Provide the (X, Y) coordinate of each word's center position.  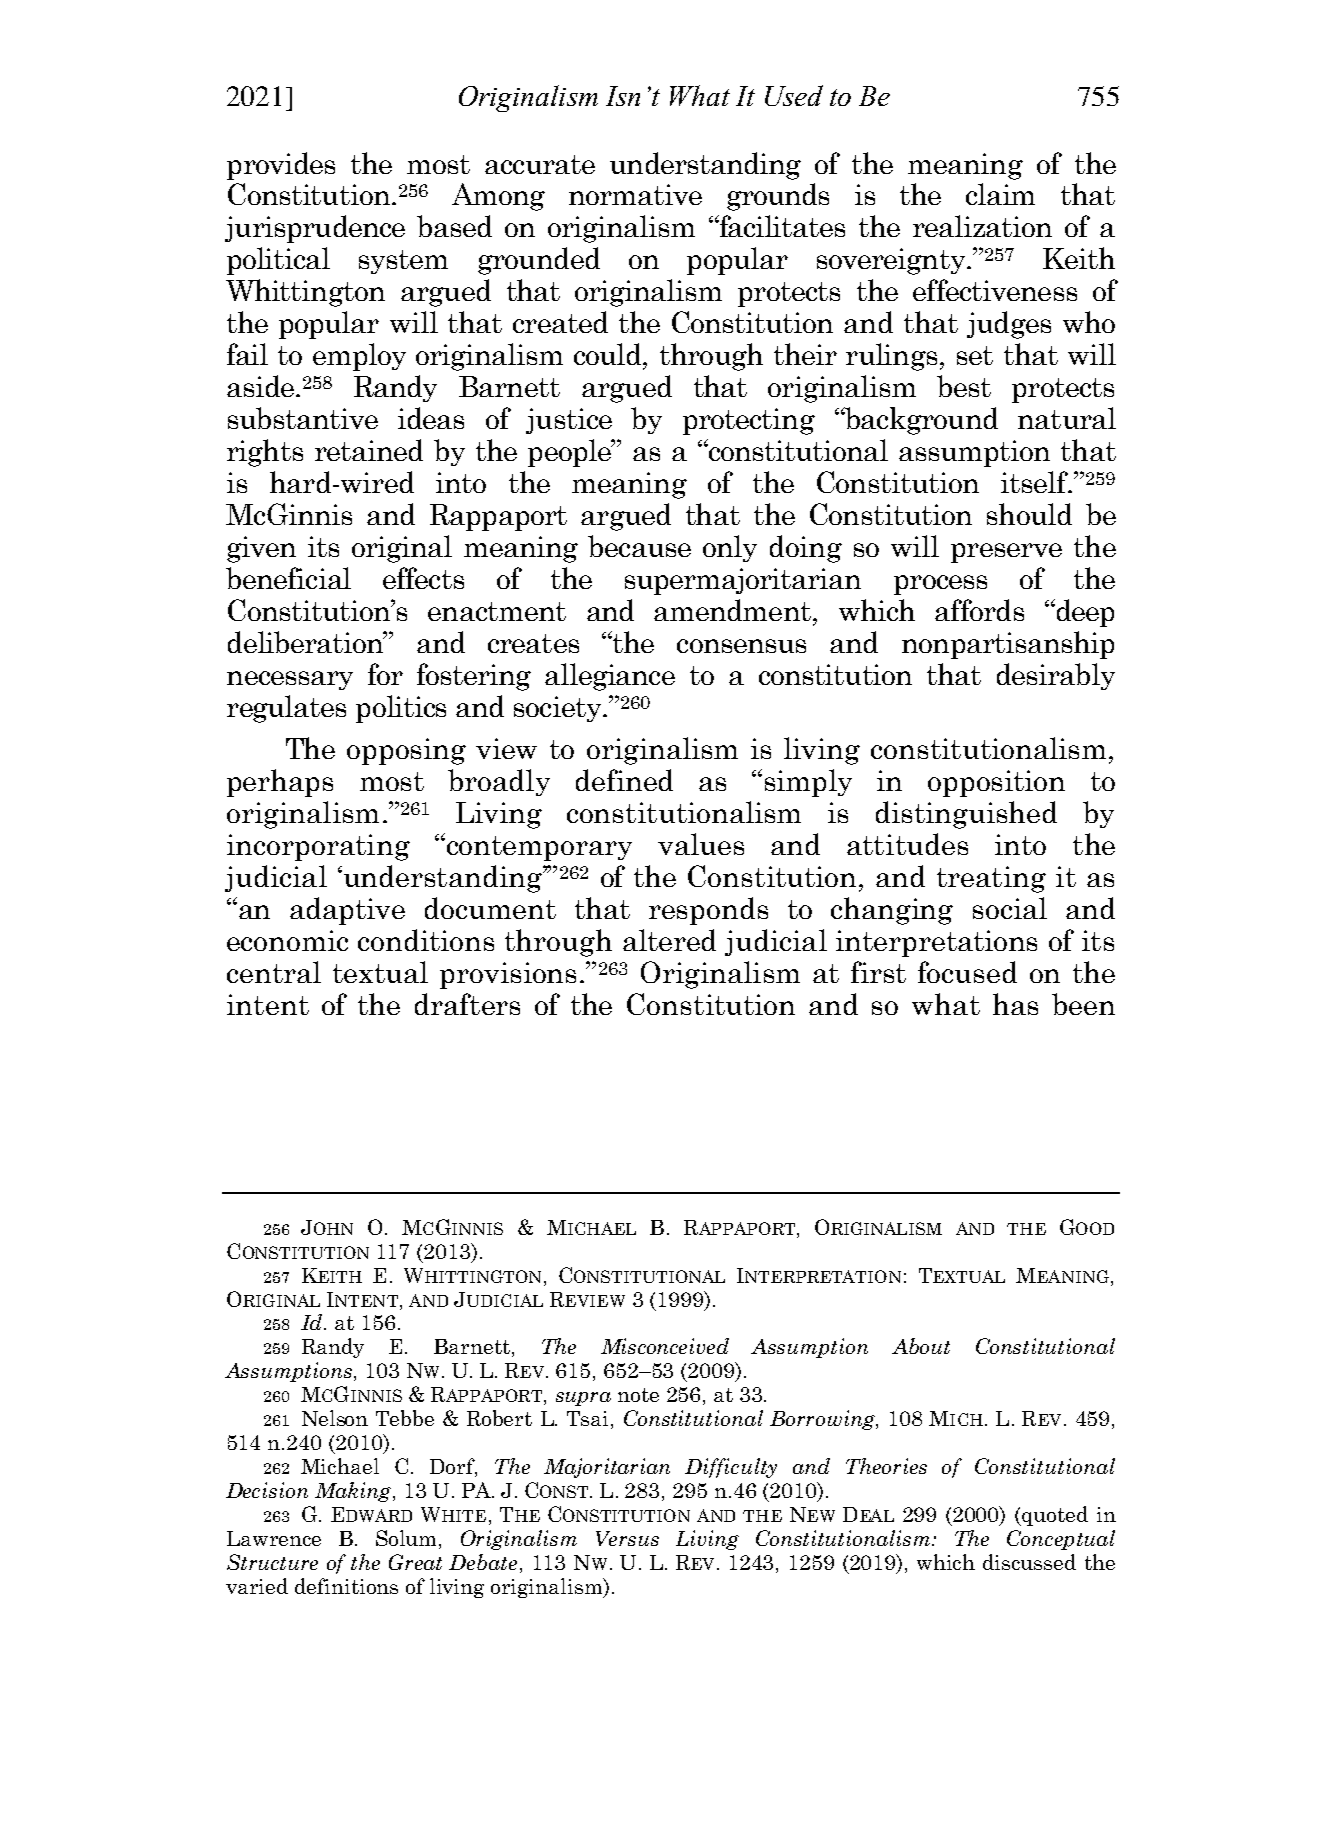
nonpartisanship (1008, 645)
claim (1000, 194)
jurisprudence (315, 229)
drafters (467, 1004)
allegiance (610, 677)
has (1015, 1004)
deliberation (306, 642)
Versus (627, 1538)
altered (669, 940)
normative (635, 194)
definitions (346, 1586)
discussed (1029, 1562)
